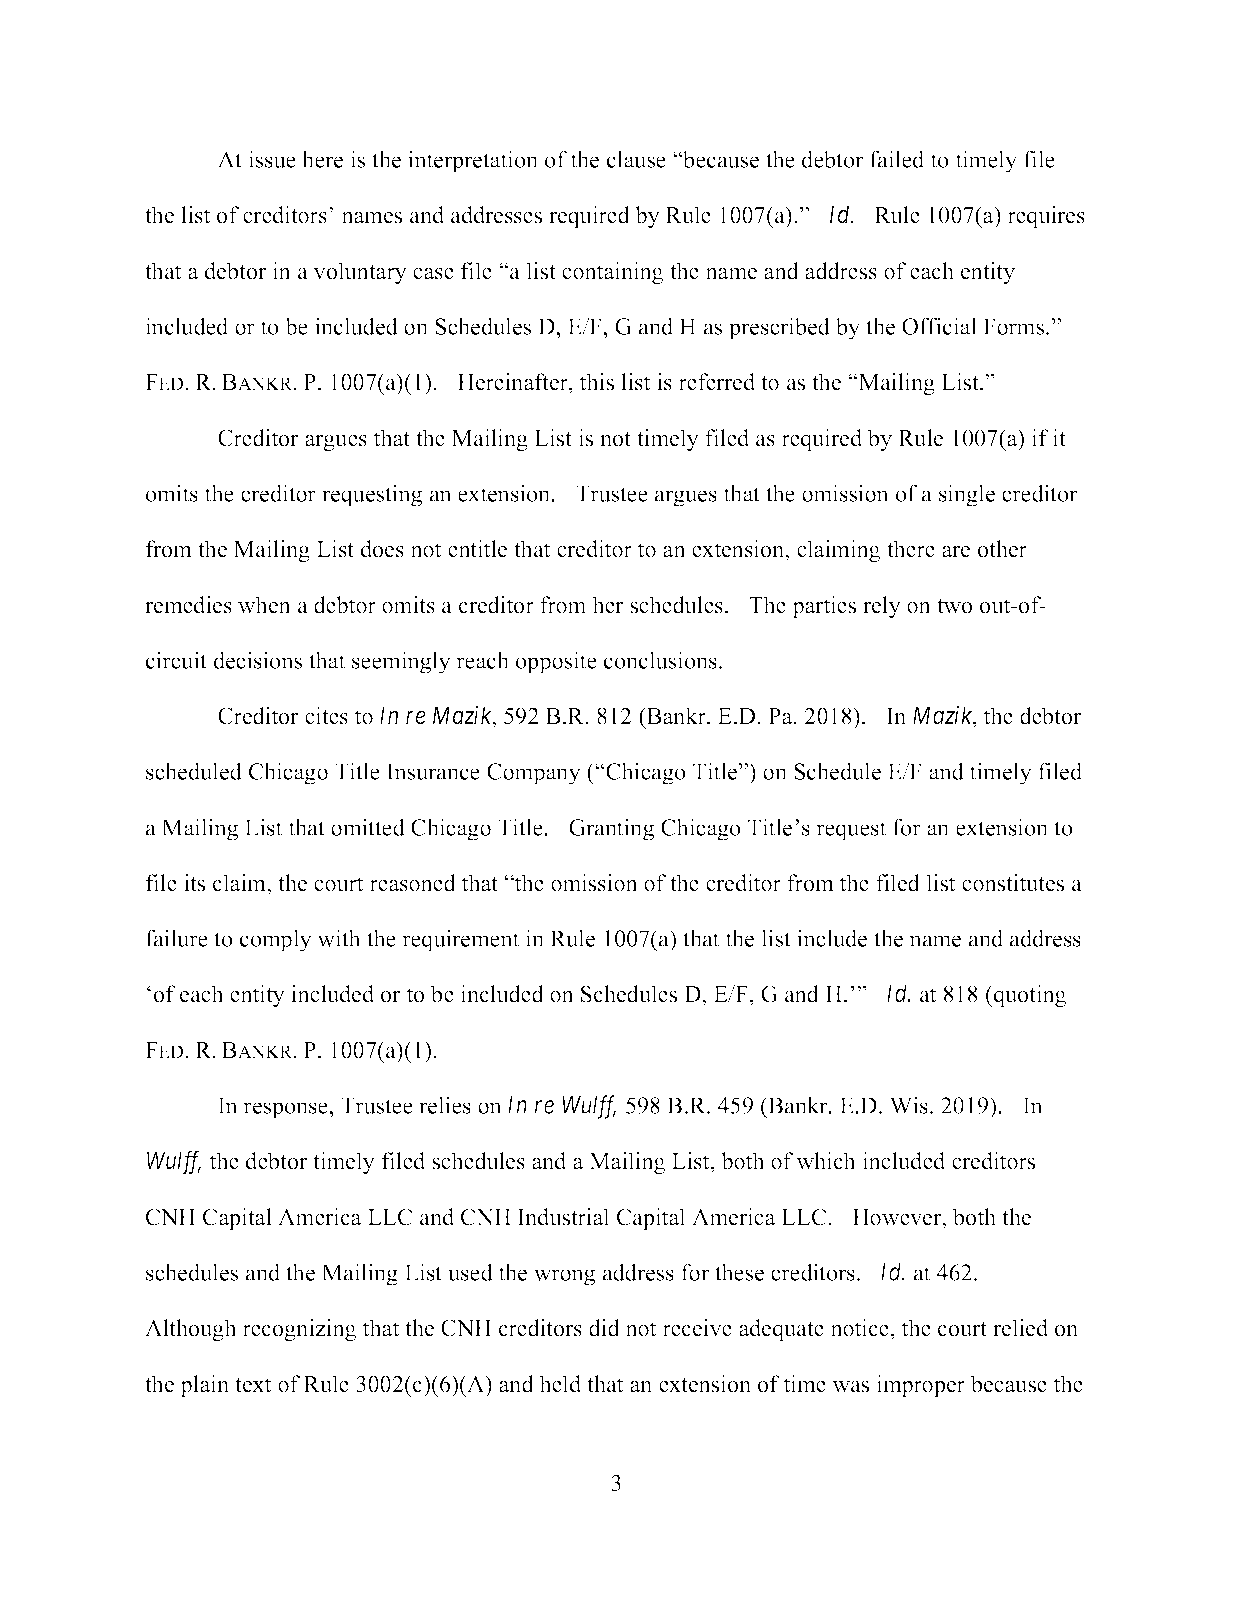 The height and width of the screenshot is (1597, 1234). Describe the element at coordinates (285, 1110) in the screenshot. I see `response` at that location.
